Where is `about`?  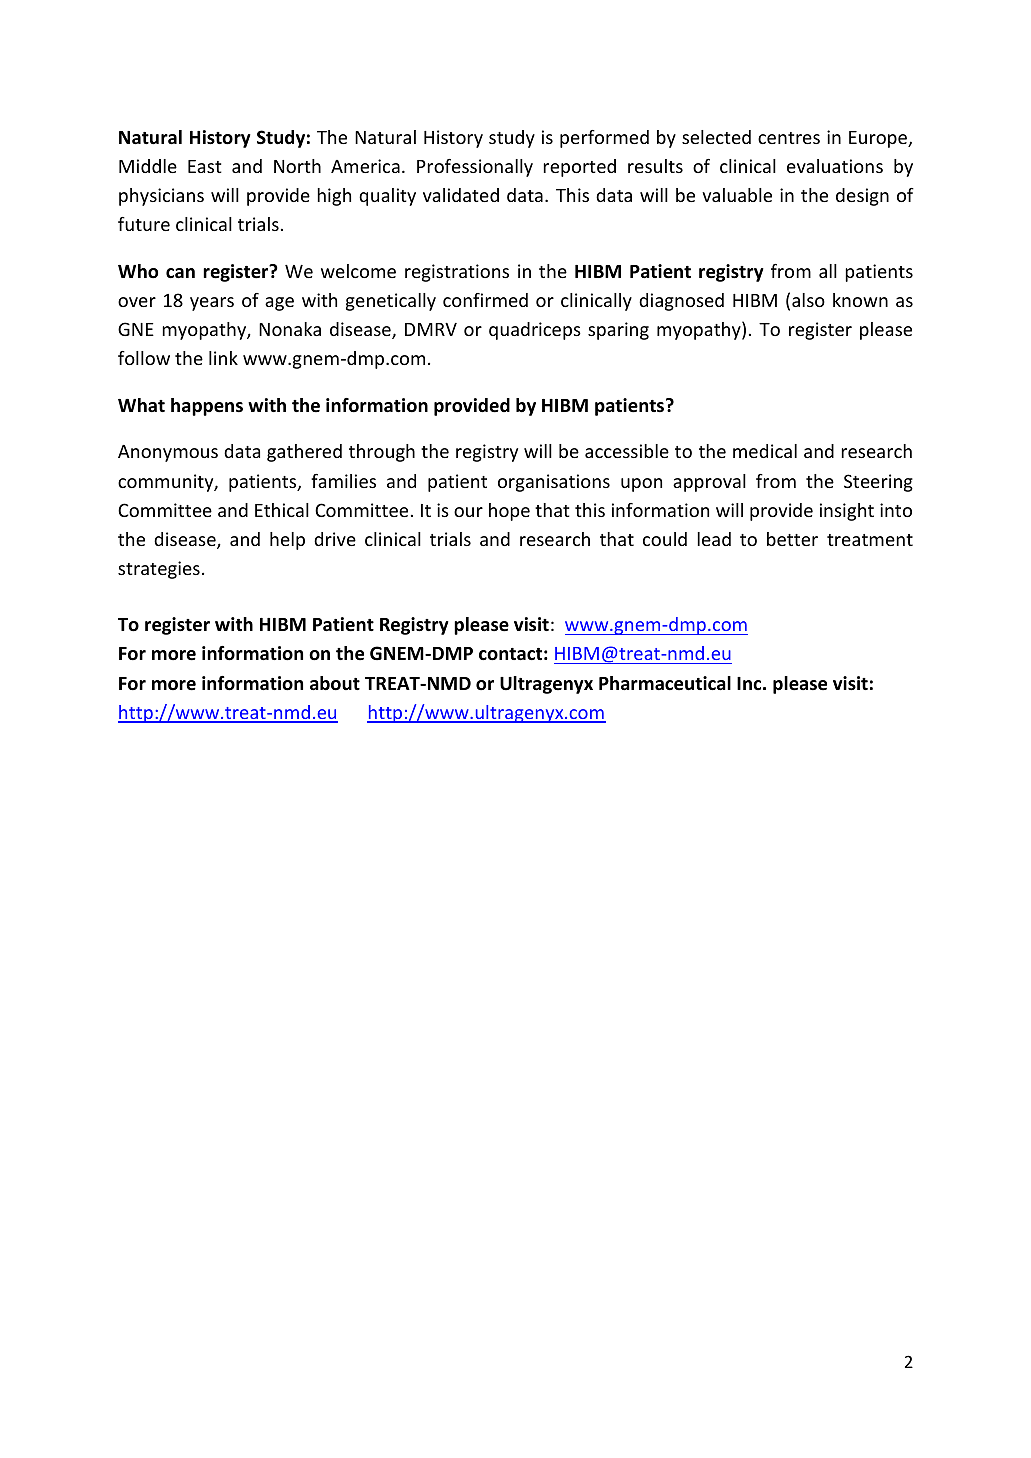 about is located at coordinates (335, 683).
